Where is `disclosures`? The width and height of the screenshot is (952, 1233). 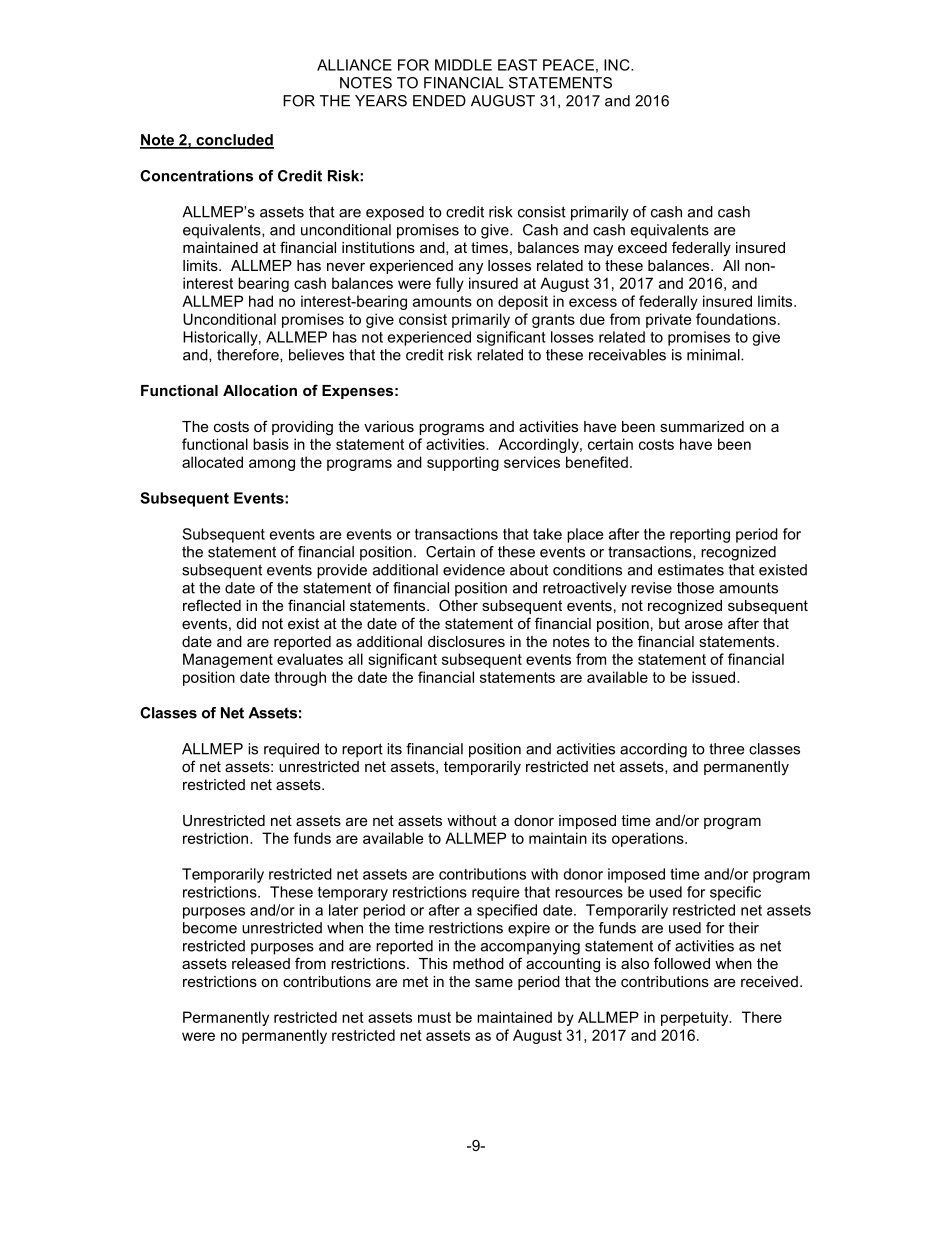 disclosures is located at coordinates (466, 641).
